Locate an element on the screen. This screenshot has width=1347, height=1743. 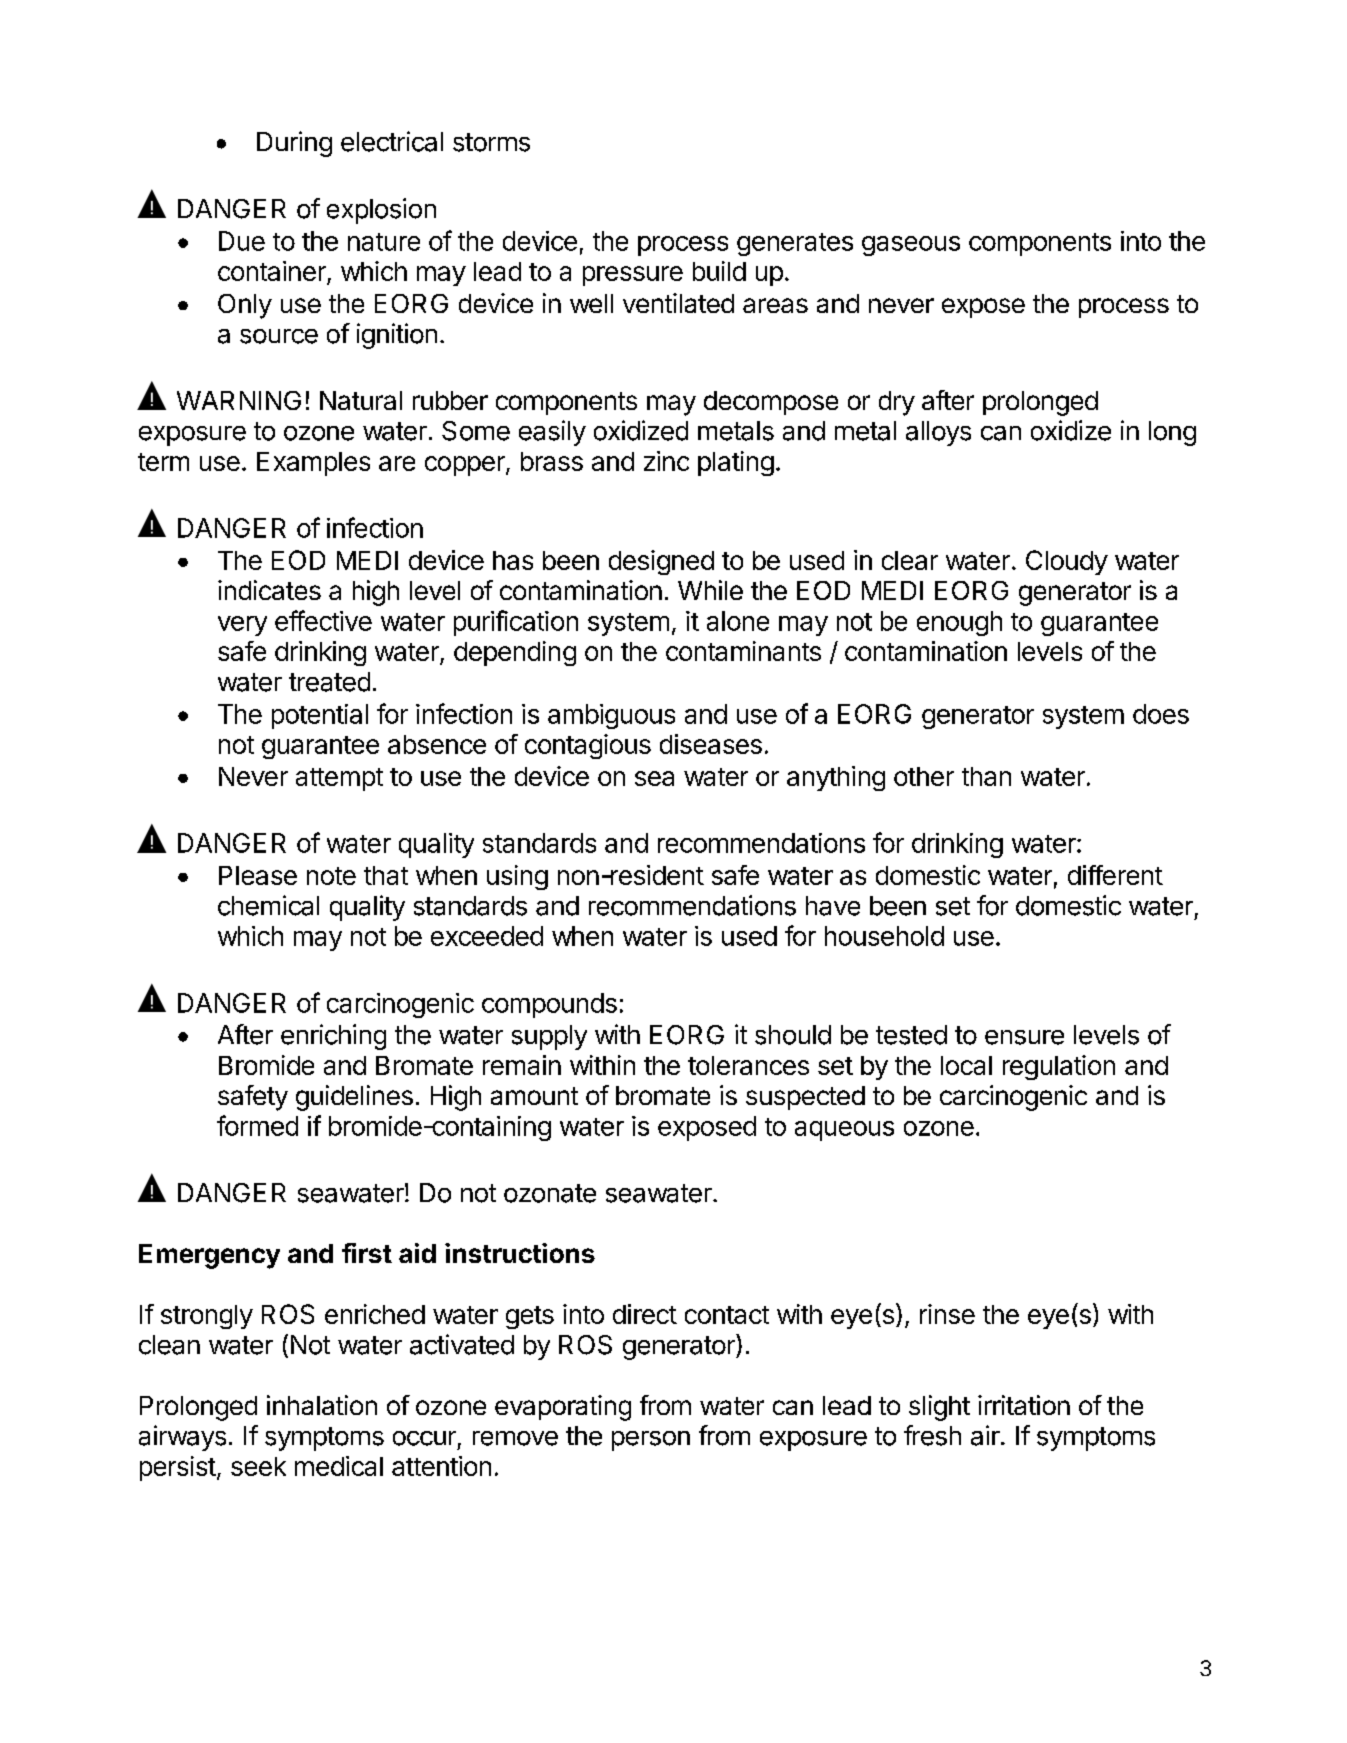
While is located at coordinates (710, 590).
